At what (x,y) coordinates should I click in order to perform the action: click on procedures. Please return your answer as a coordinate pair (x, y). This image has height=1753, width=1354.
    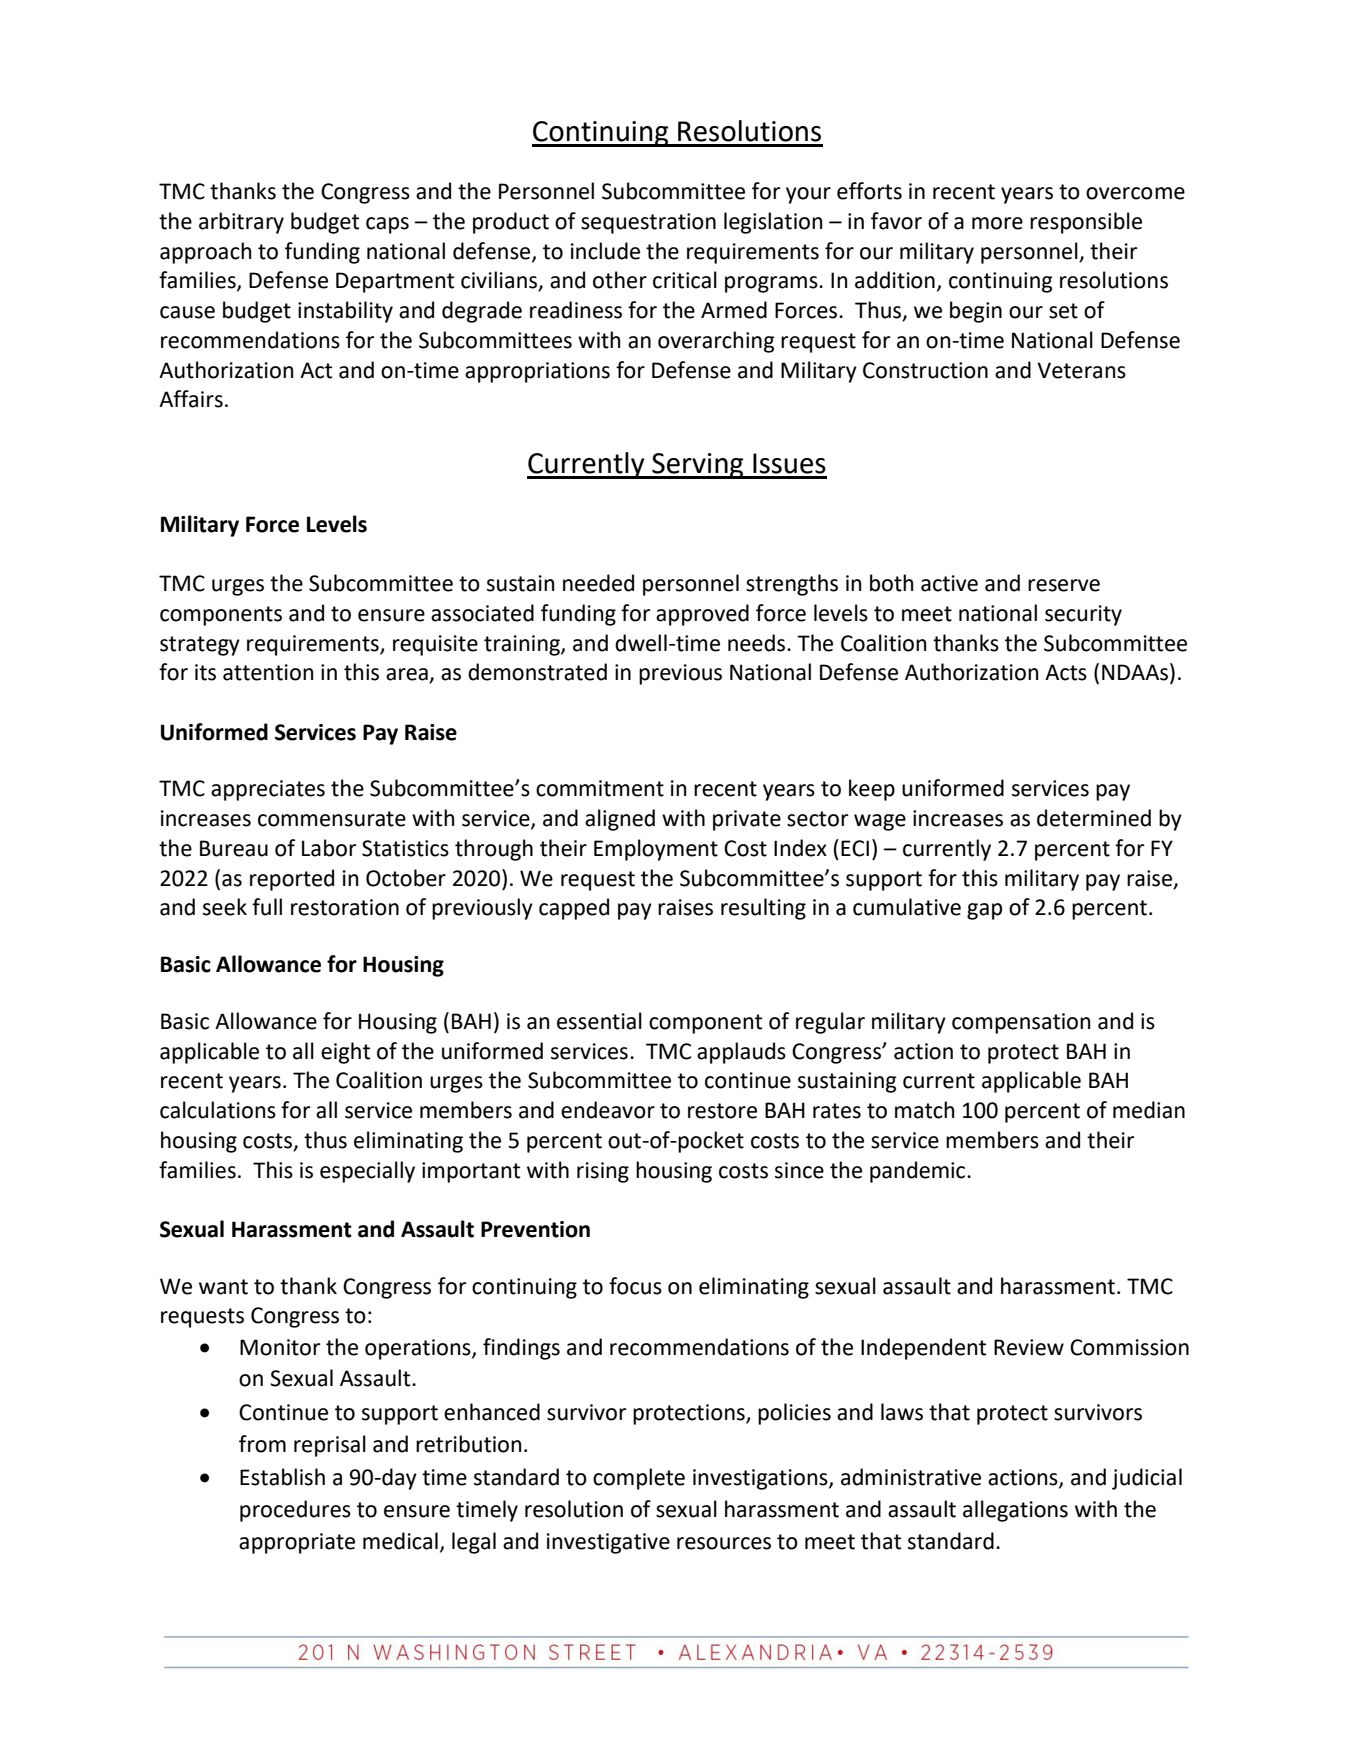
    Looking at the image, I should click on (295, 1511).
